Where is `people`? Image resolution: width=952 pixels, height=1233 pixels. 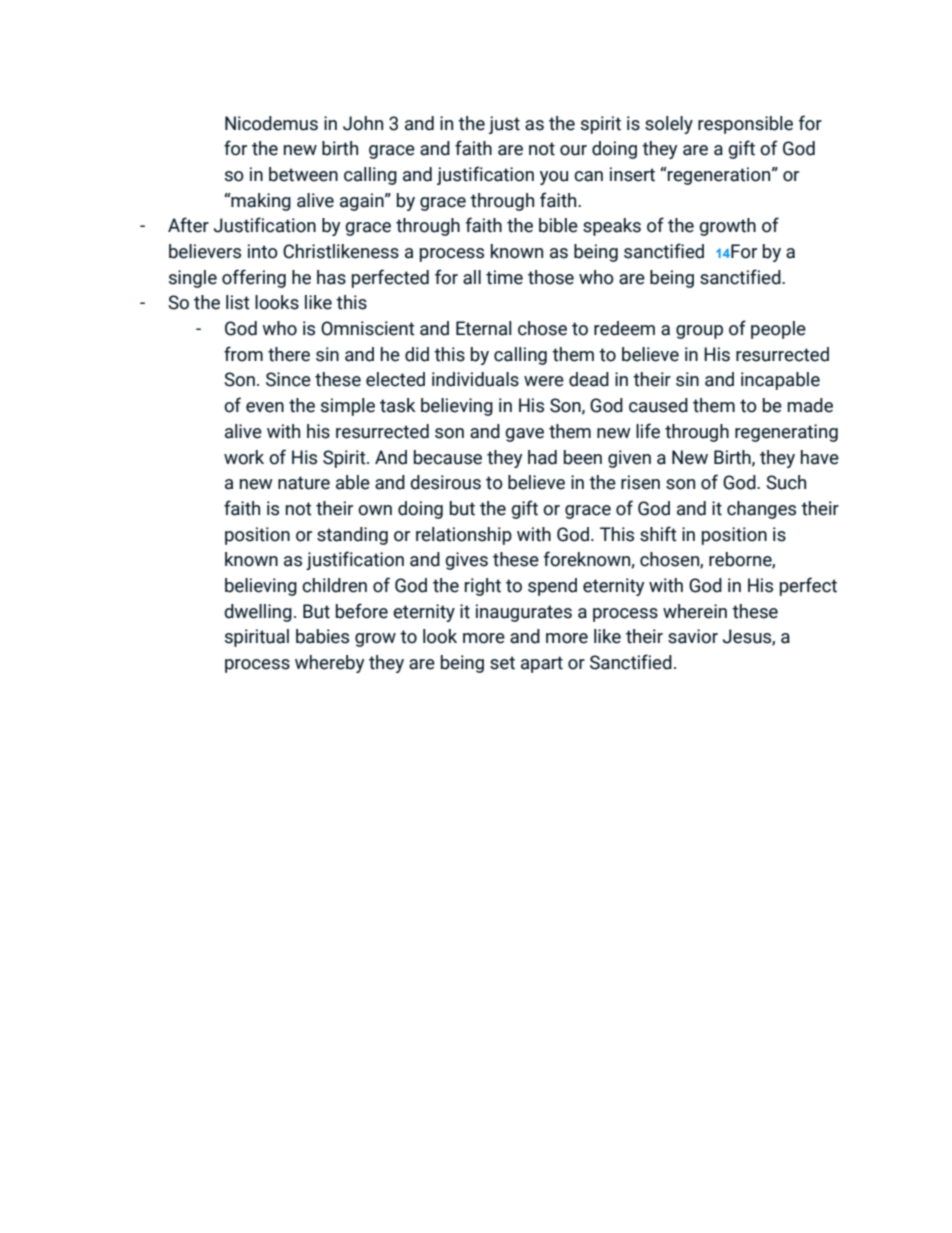 people is located at coordinates (778, 330).
